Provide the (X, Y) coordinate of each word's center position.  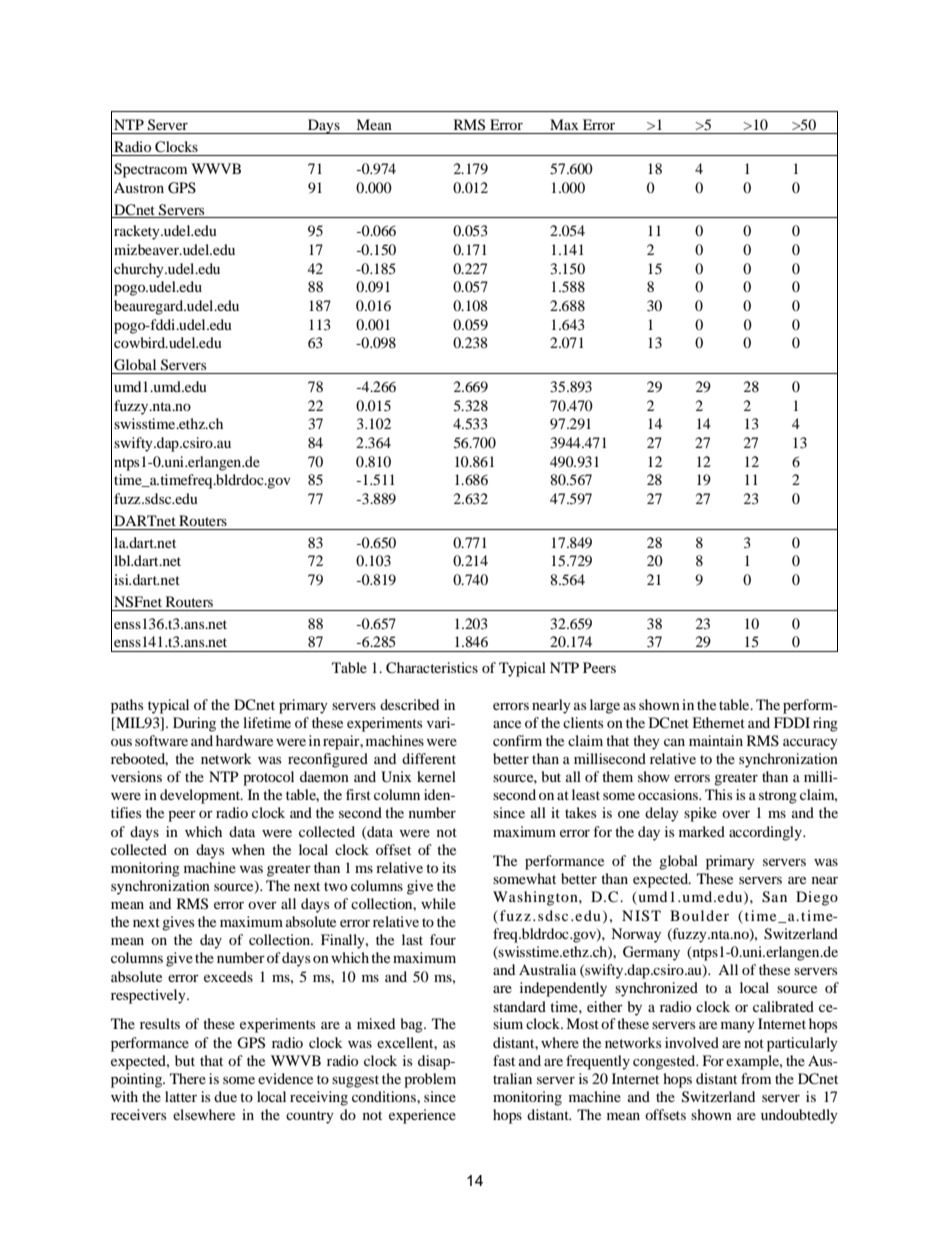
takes (580, 812)
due (225, 1096)
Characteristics (432, 668)
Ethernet (718, 722)
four (443, 939)
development (201, 796)
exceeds (228, 976)
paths (127, 706)
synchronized (656, 989)
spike (700, 814)
